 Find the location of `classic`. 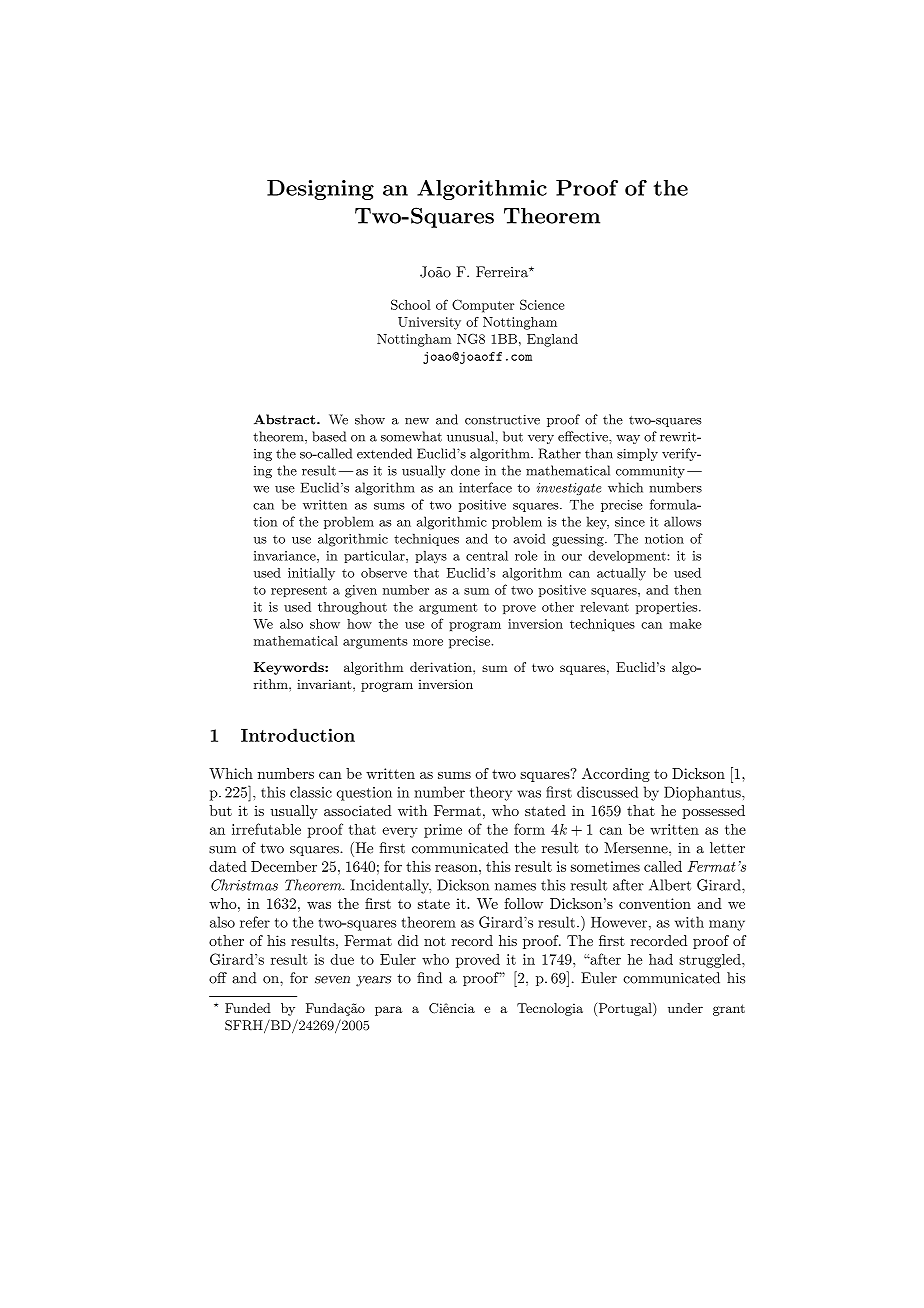

classic is located at coordinates (311, 792).
